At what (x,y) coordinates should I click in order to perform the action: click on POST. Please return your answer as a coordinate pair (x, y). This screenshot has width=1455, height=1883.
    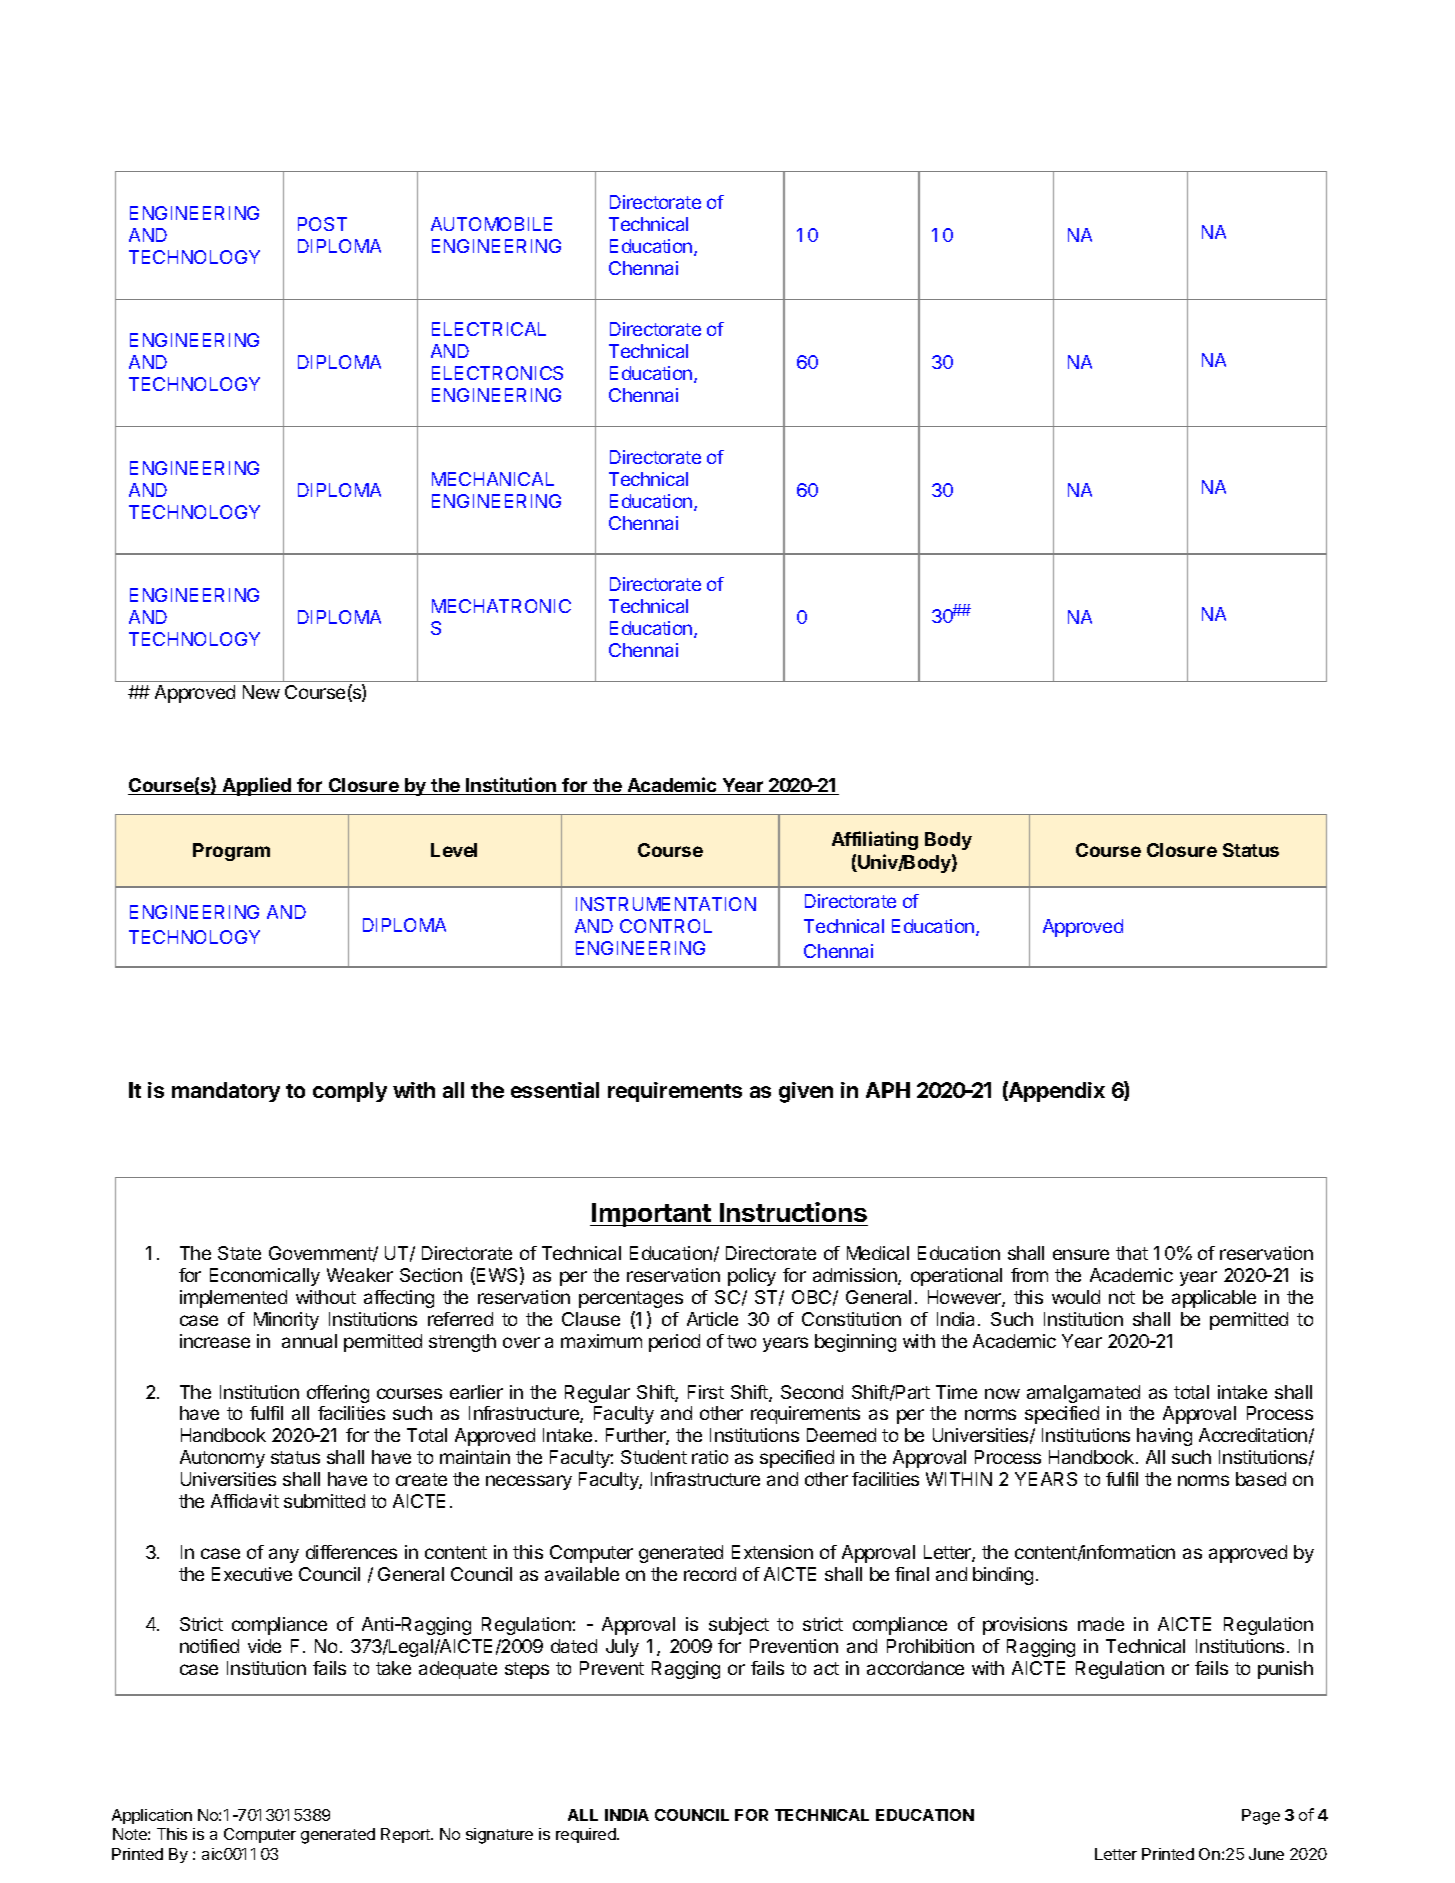
    Looking at the image, I should click on (322, 224).
